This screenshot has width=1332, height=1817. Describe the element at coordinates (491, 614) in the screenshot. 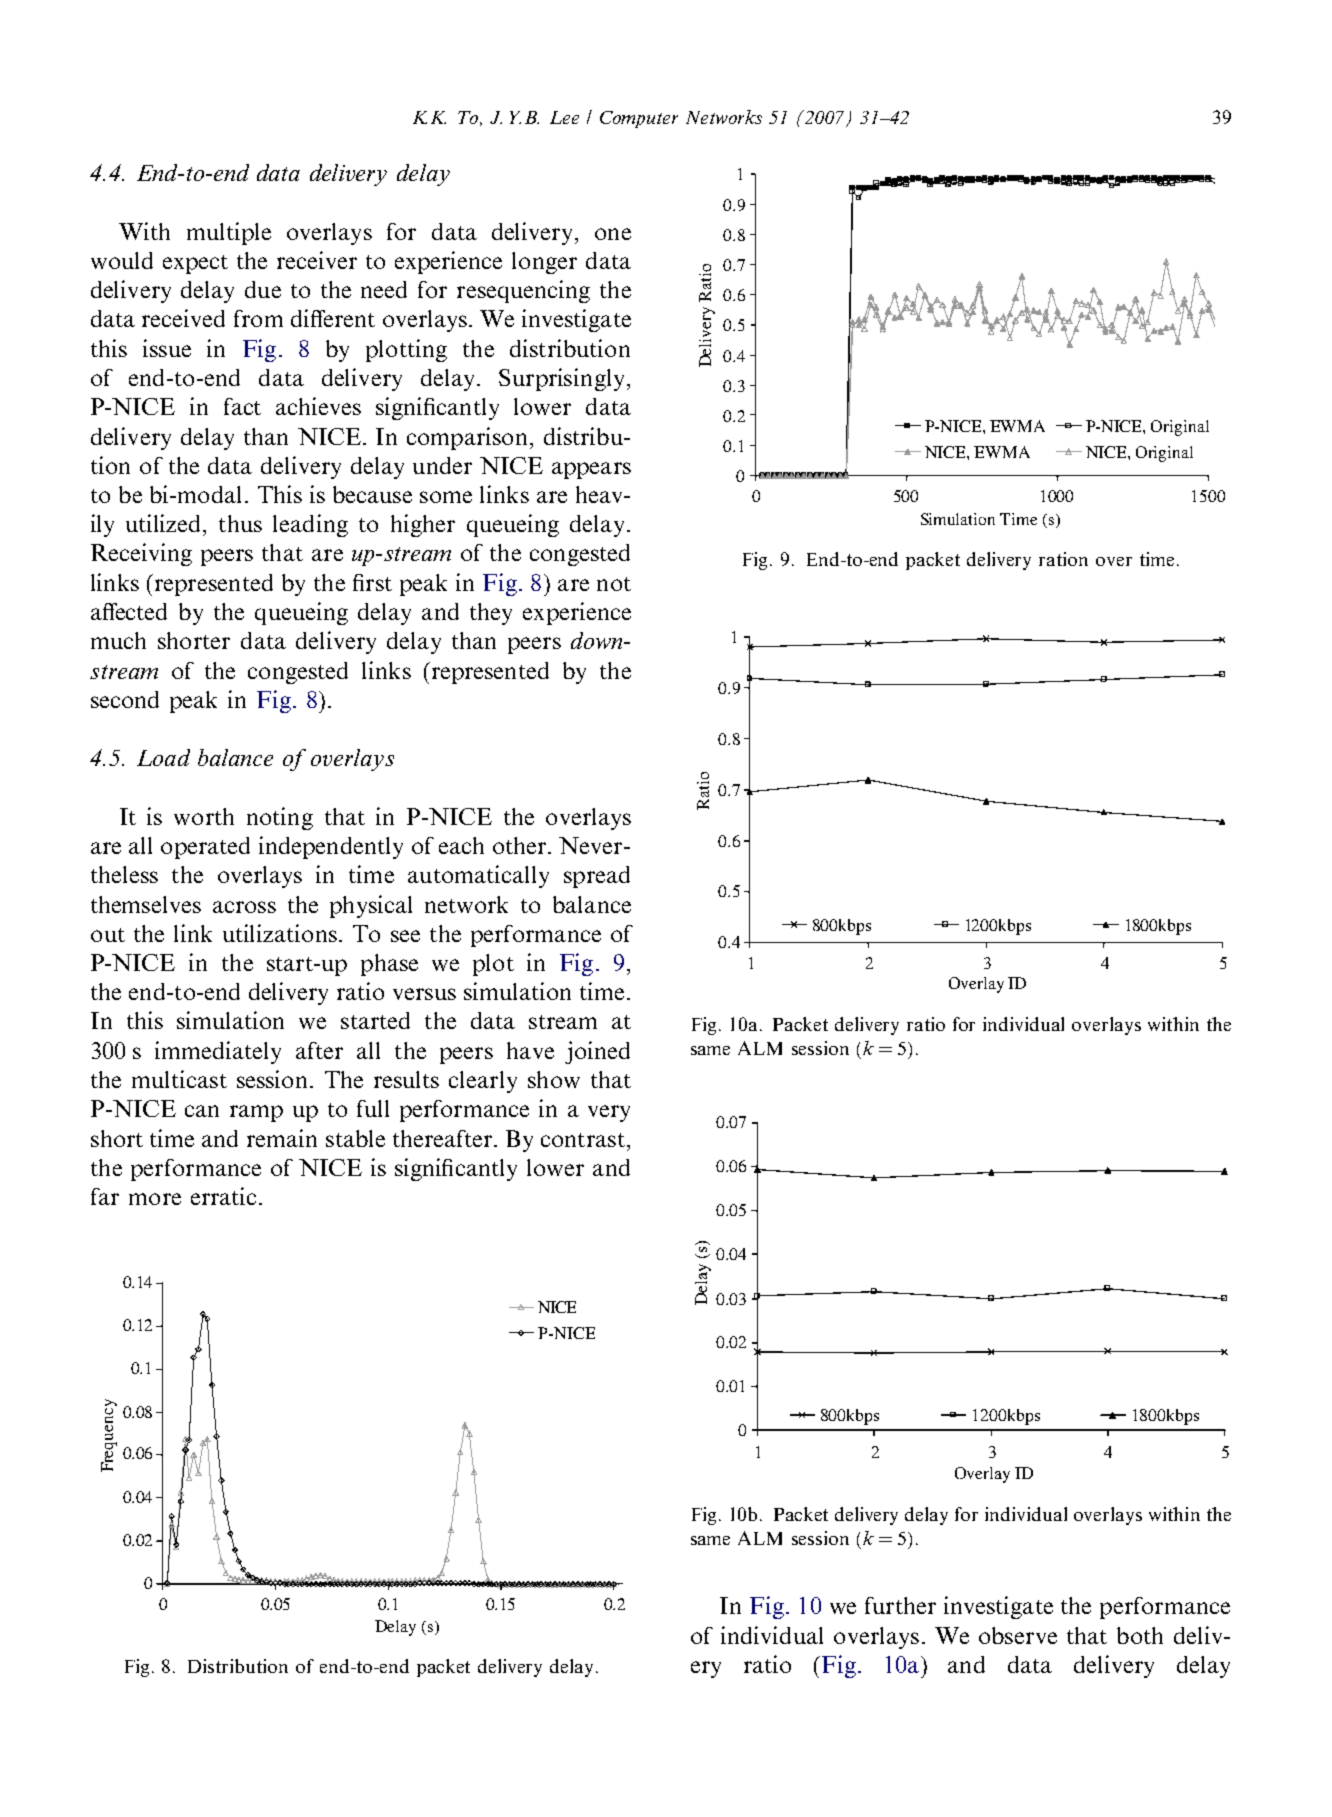

I see `they` at that location.
